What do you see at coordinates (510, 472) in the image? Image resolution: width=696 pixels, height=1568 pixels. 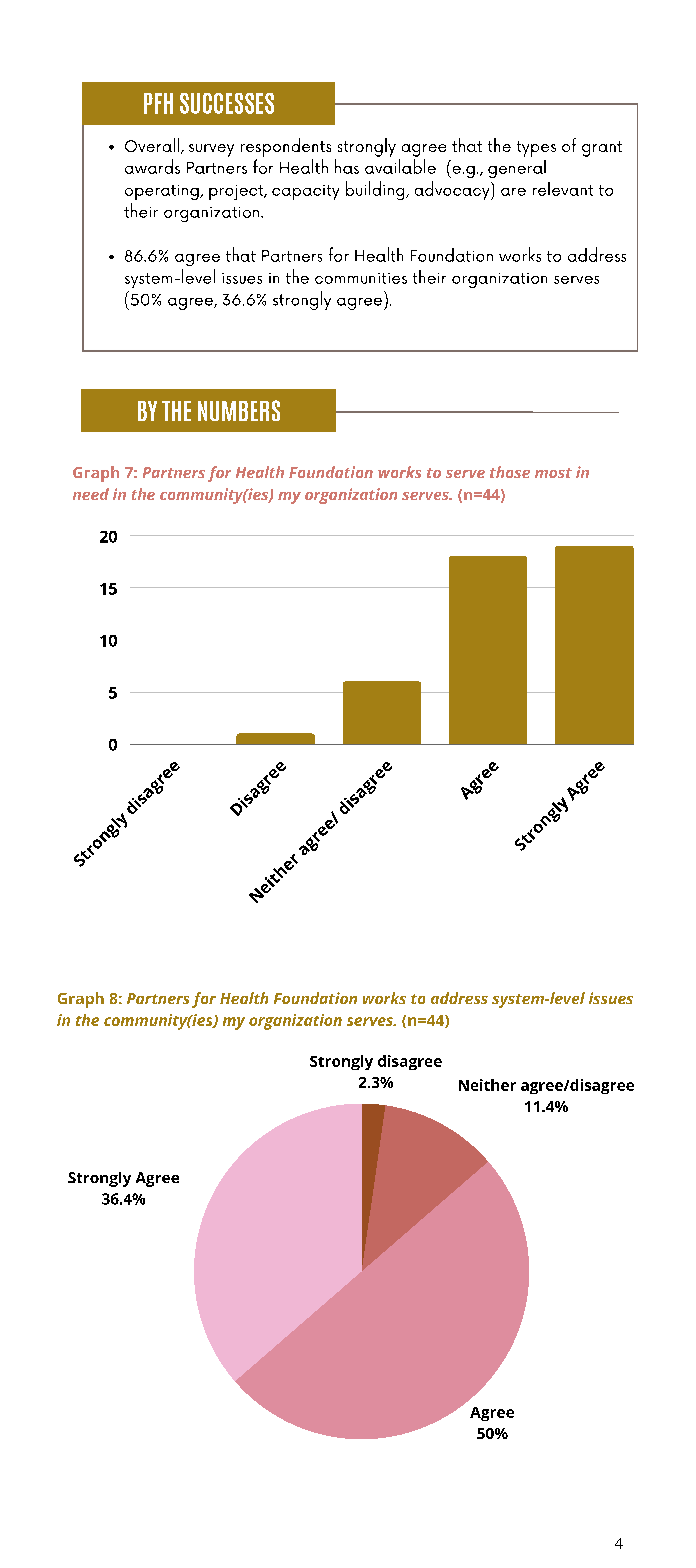 I see `those` at bounding box center [510, 472].
